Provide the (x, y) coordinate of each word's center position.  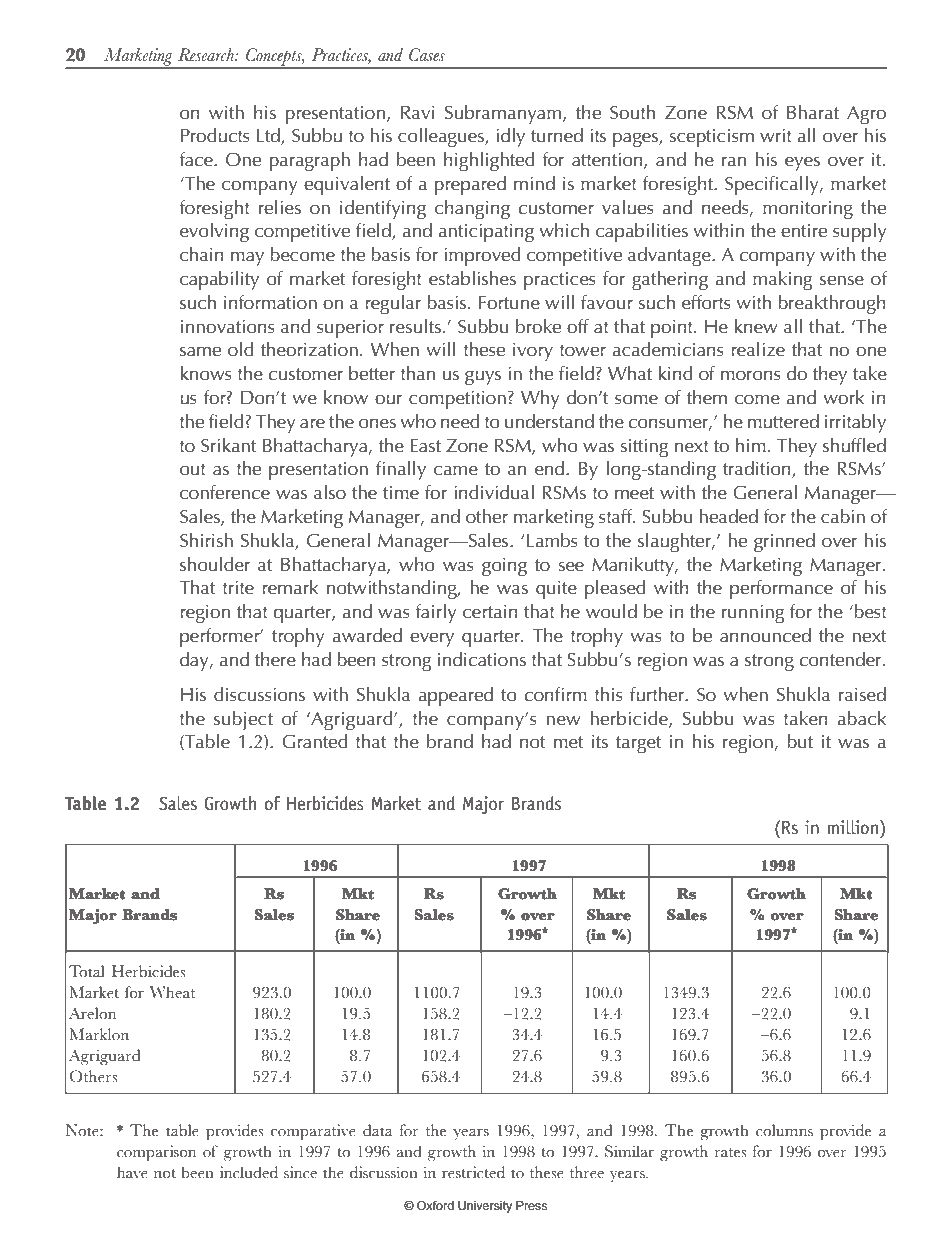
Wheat (172, 992)
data (378, 1130)
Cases (427, 55)
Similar (629, 1151)
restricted (473, 1172)
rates (730, 1153)
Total (87, 971)
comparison (156, 1153)
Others (93, 1076)
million (854, 827)
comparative (313, 1132)
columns (784, 1130)
